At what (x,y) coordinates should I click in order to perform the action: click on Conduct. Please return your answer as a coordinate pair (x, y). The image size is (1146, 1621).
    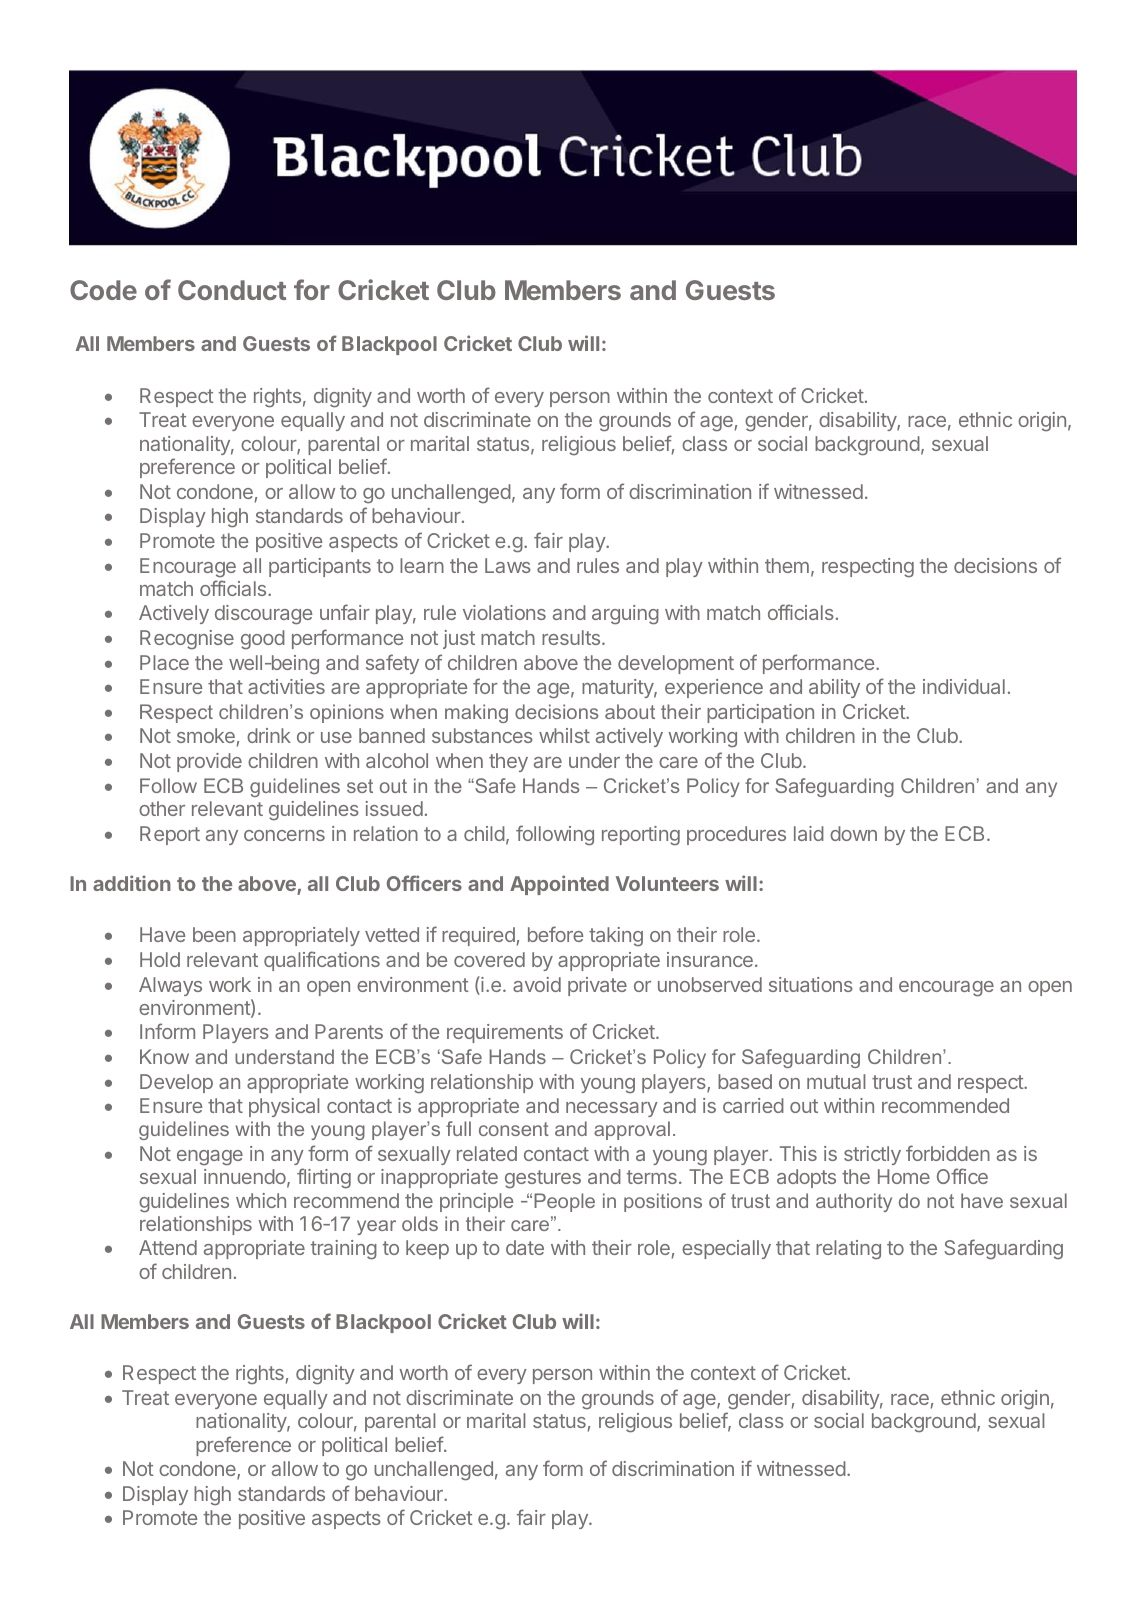
    Looking at the image, I should click on (232, 290).
